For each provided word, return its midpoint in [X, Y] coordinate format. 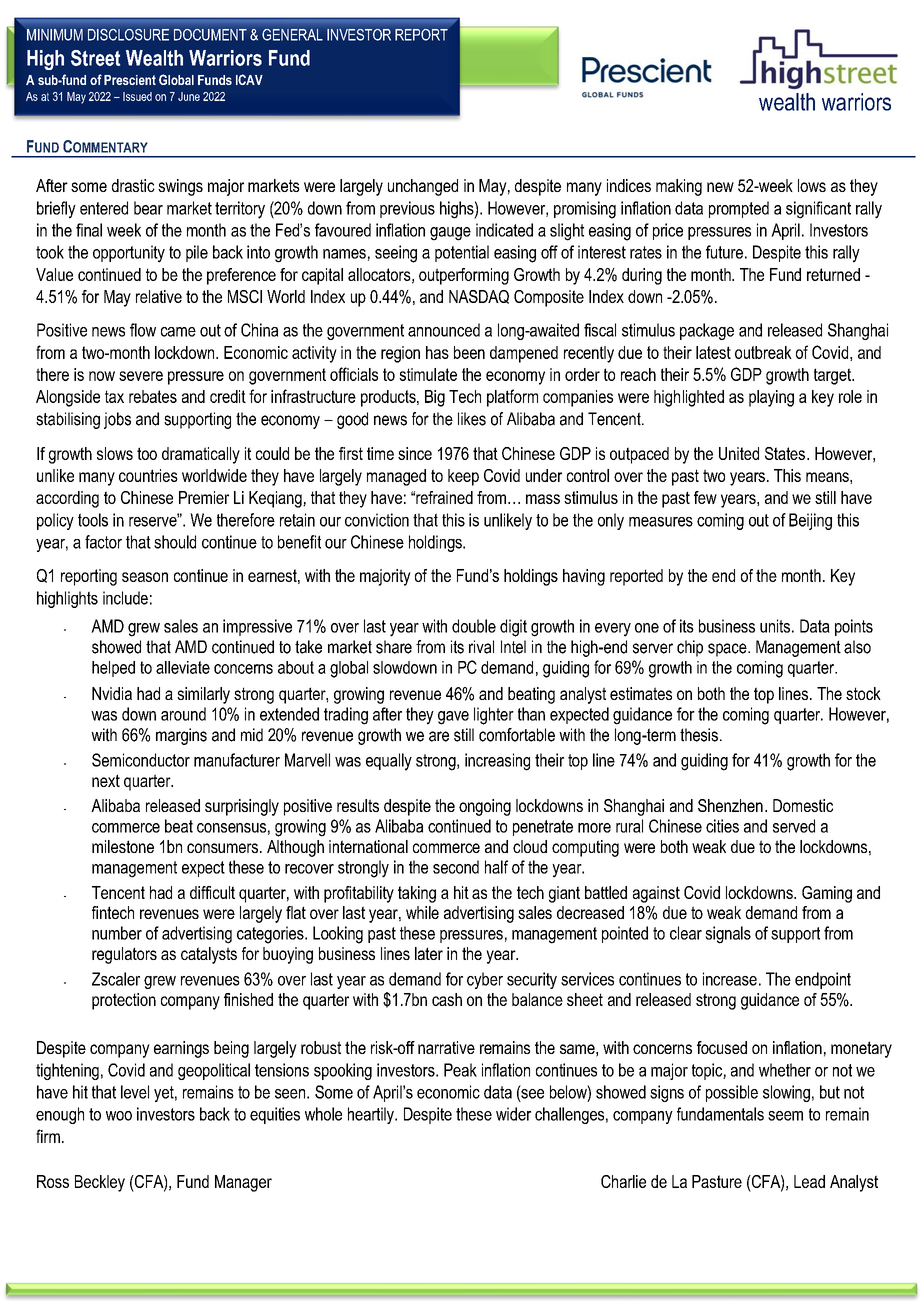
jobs [117, 420]
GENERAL [292, 35]
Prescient [130, 80]
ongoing [485, 807]
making [679, 187]
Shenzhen [730, 805]
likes [472, 419]
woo [119, 1116]
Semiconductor [141, 760]
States [785, 453]
